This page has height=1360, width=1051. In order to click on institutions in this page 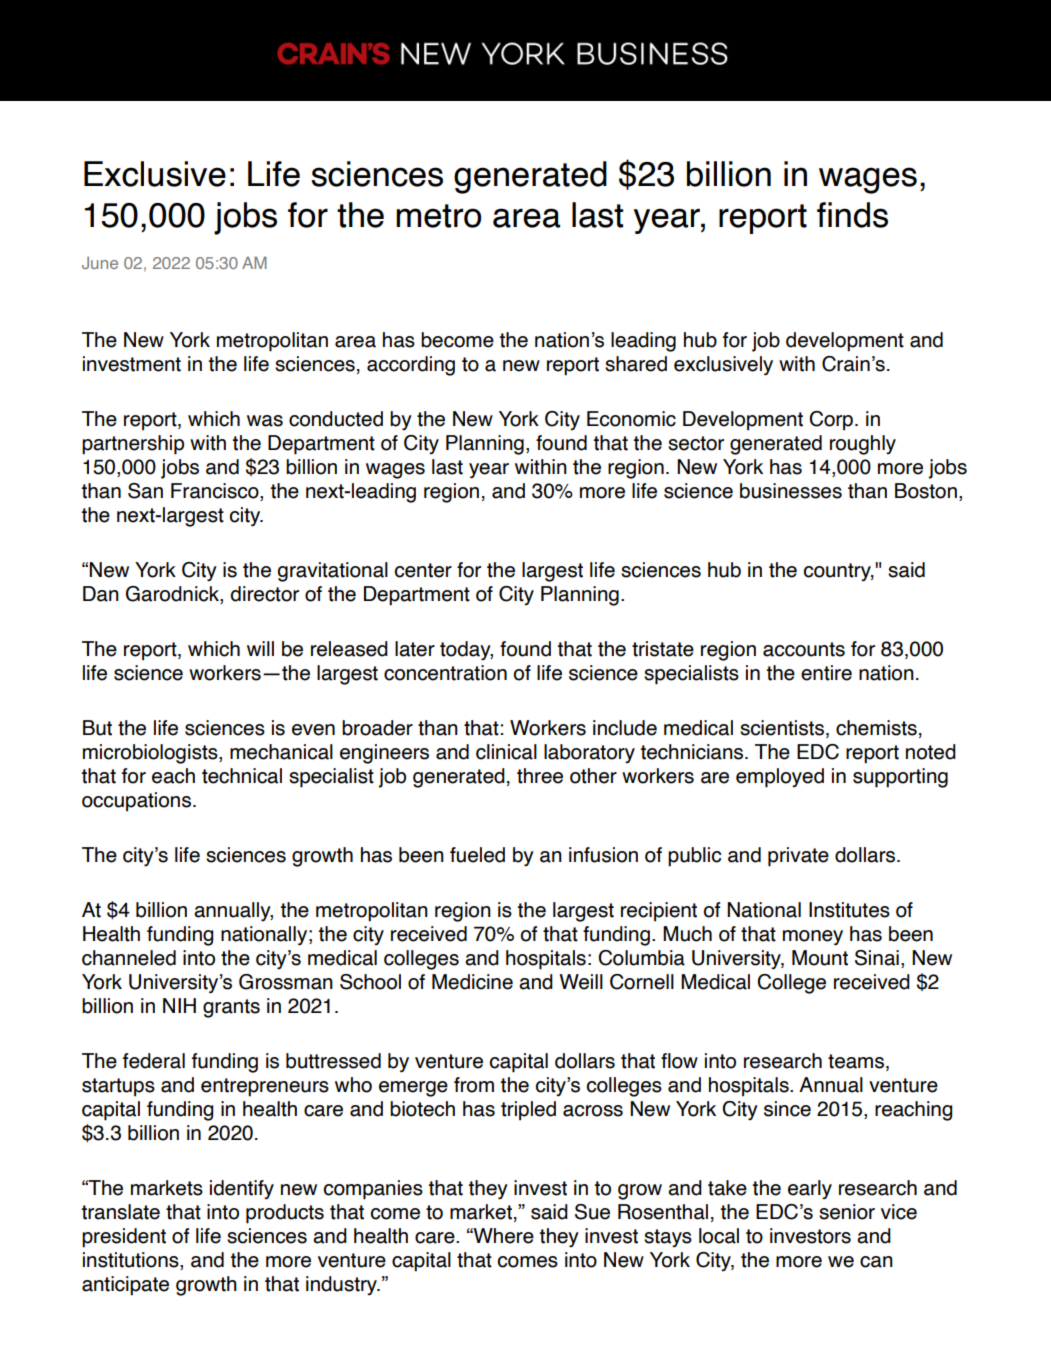, I will do `click(132, 1261)`.
